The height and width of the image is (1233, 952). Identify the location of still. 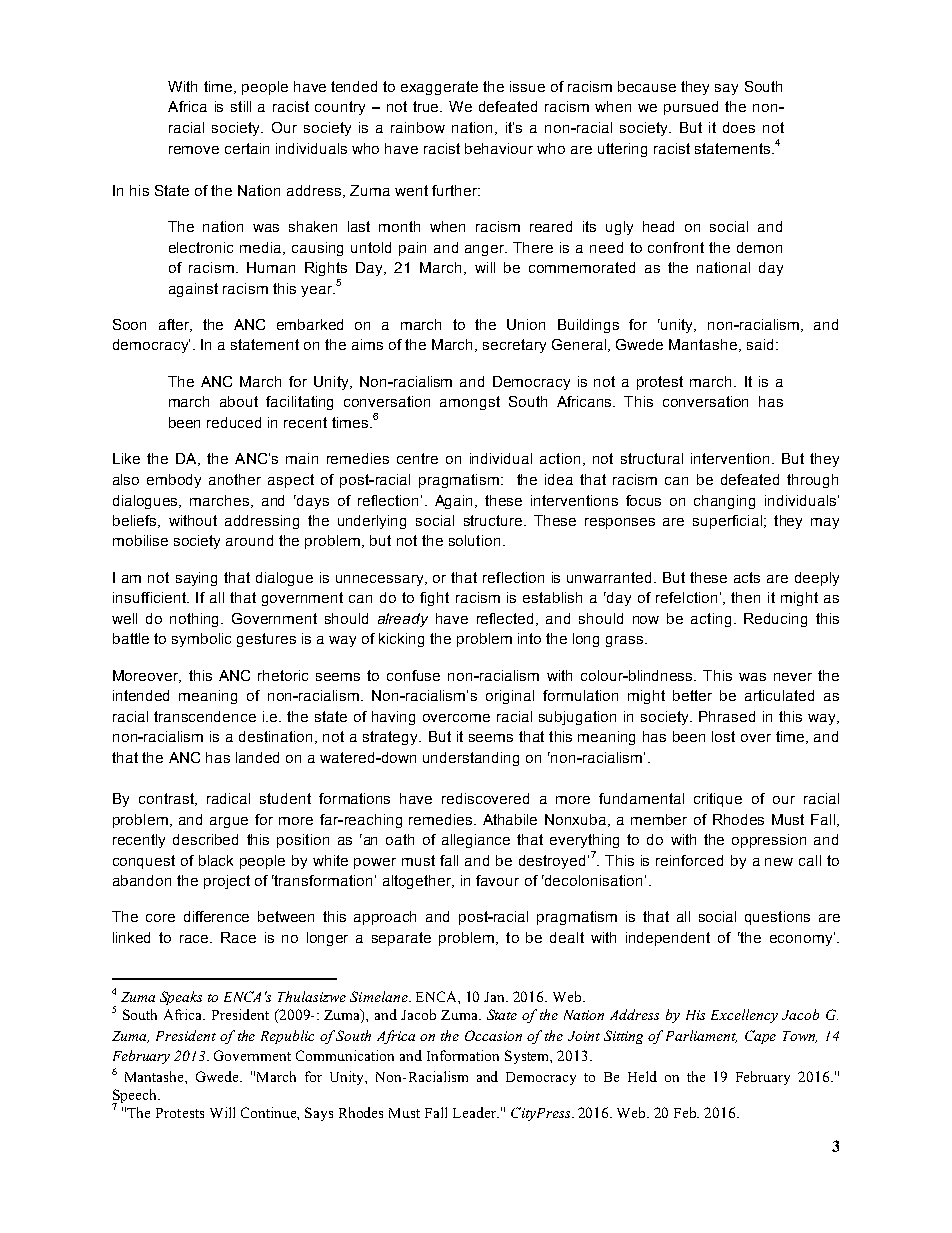
(241, 106).
